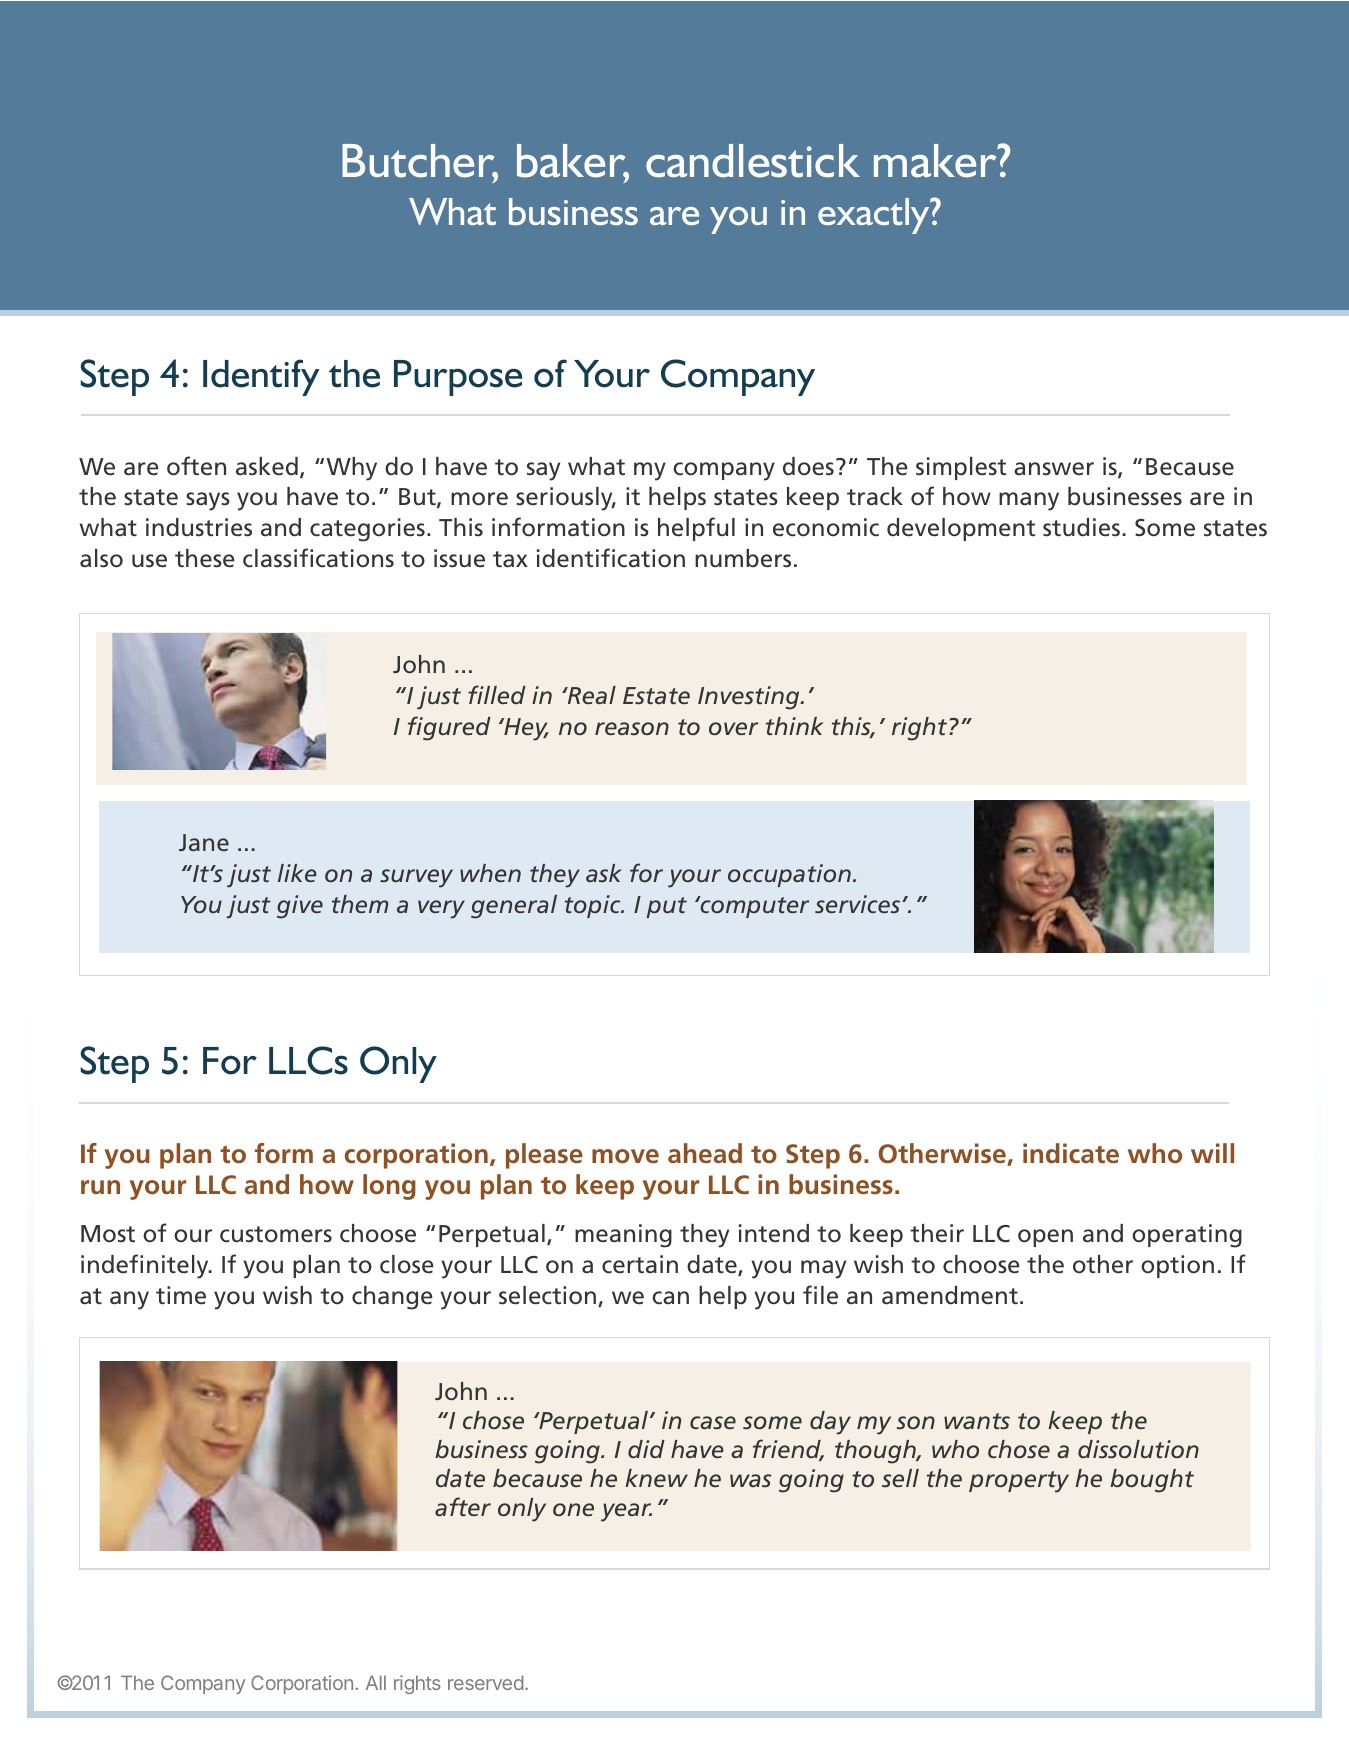  I want to click on property, so click(1019, 1482).
